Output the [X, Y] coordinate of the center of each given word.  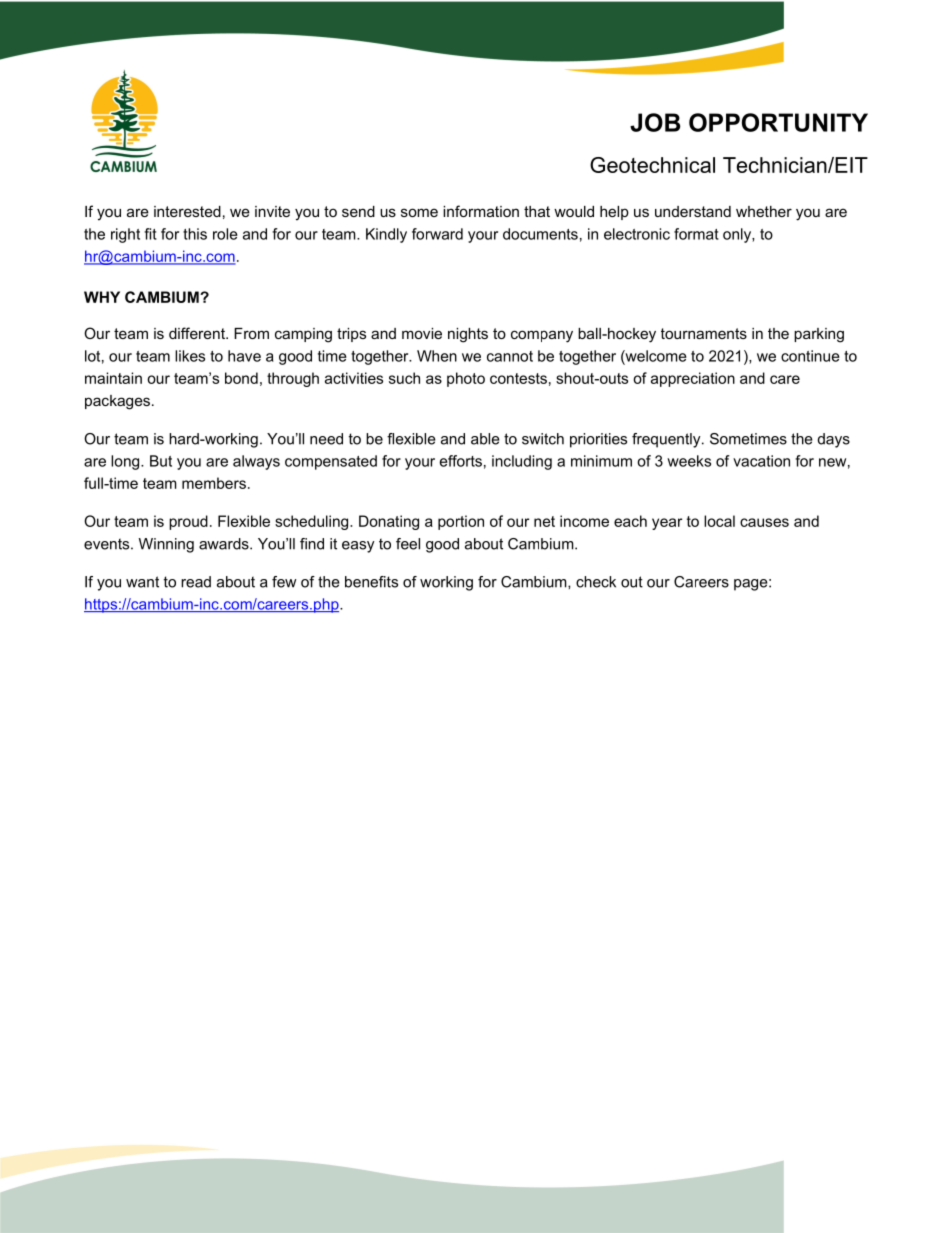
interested [187, 211]
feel [408, 544]
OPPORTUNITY [778, 122]
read [196, 582]
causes [764, 522]
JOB [655, 122]
